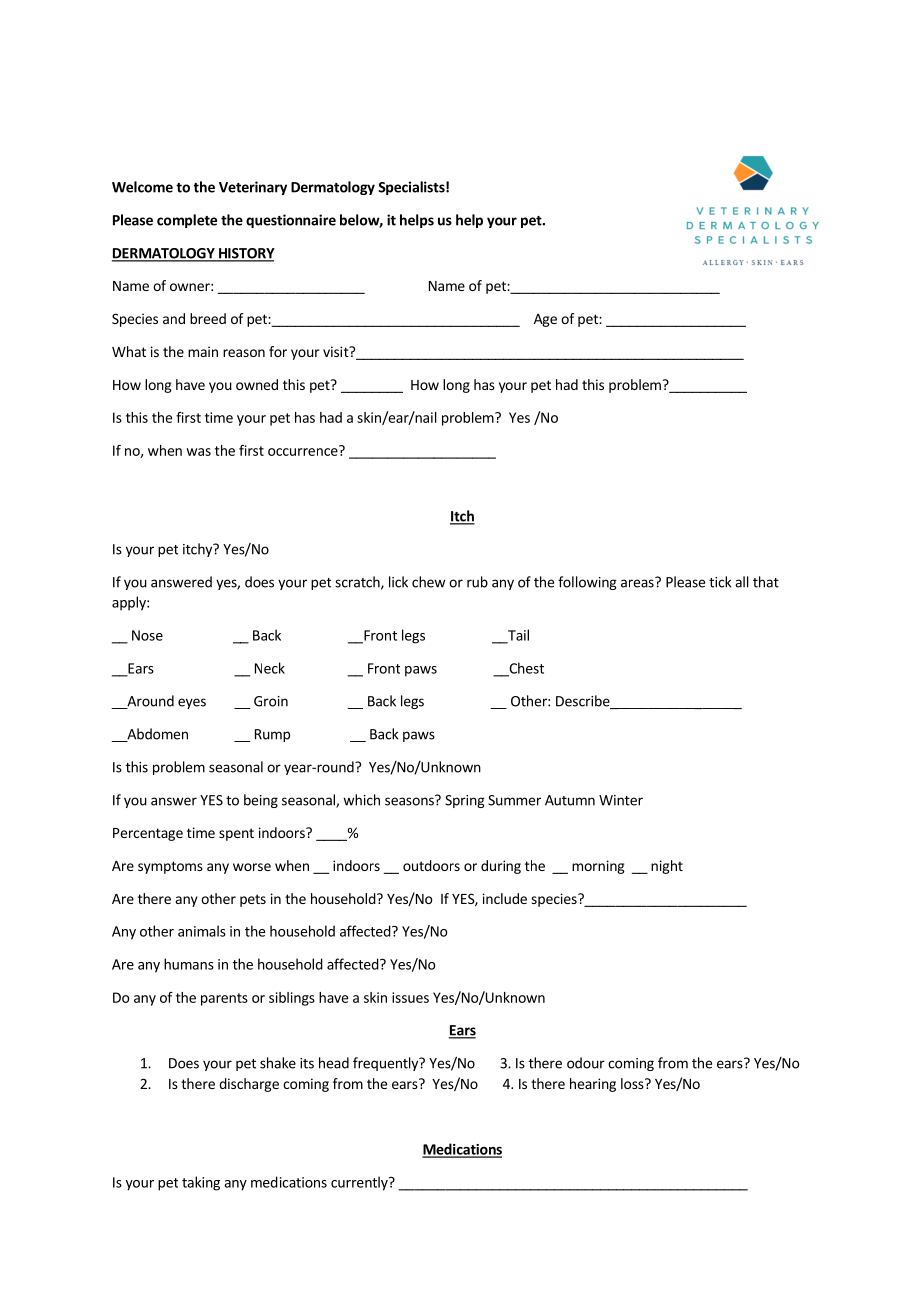 The width and height of the screenshot is (924, 1308). What do you see at coordinates (201, 1183) in the screenshot?
I see `taking` at bounding box center [201, 1183].
